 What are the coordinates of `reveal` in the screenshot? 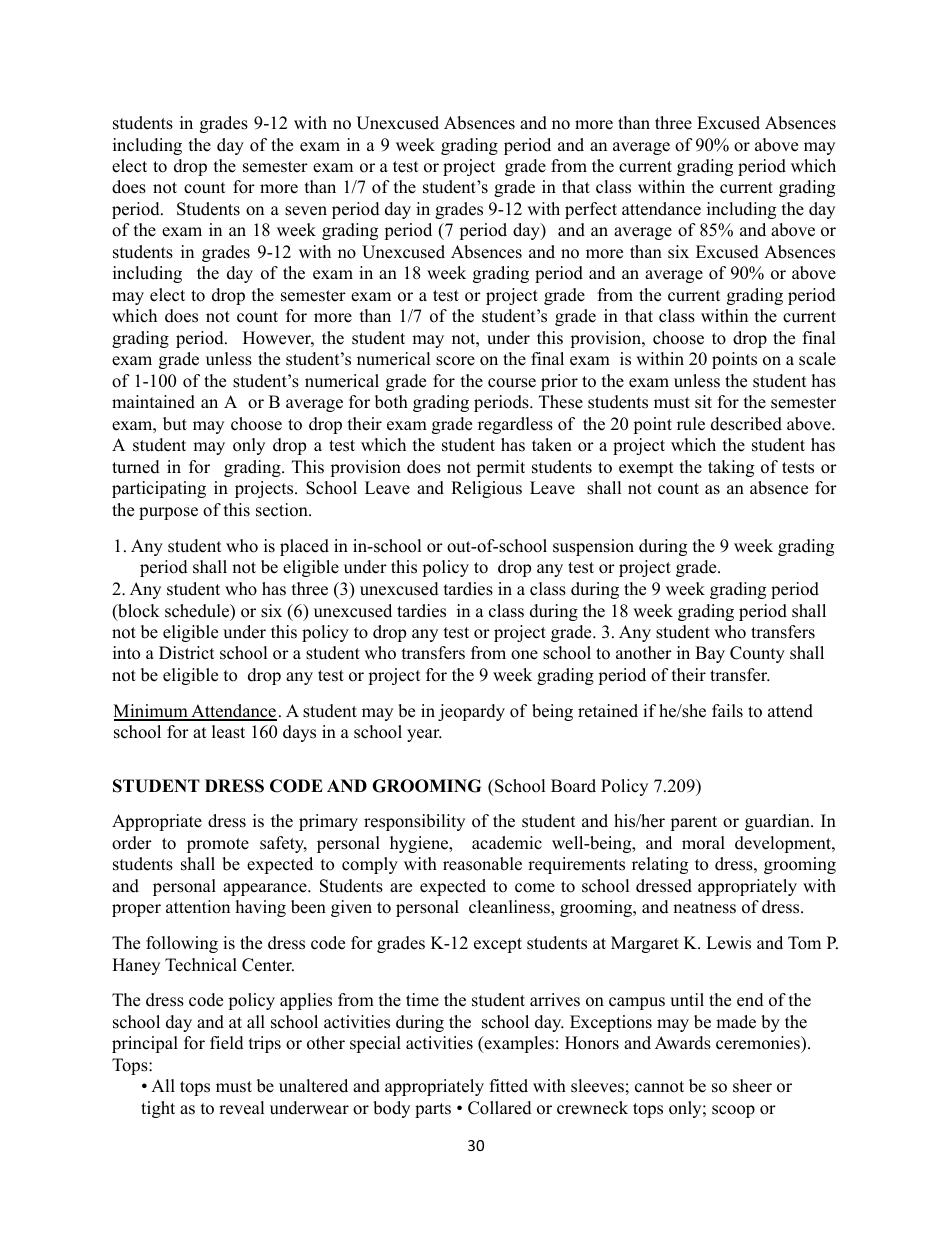 It's located at (242, 1108).
